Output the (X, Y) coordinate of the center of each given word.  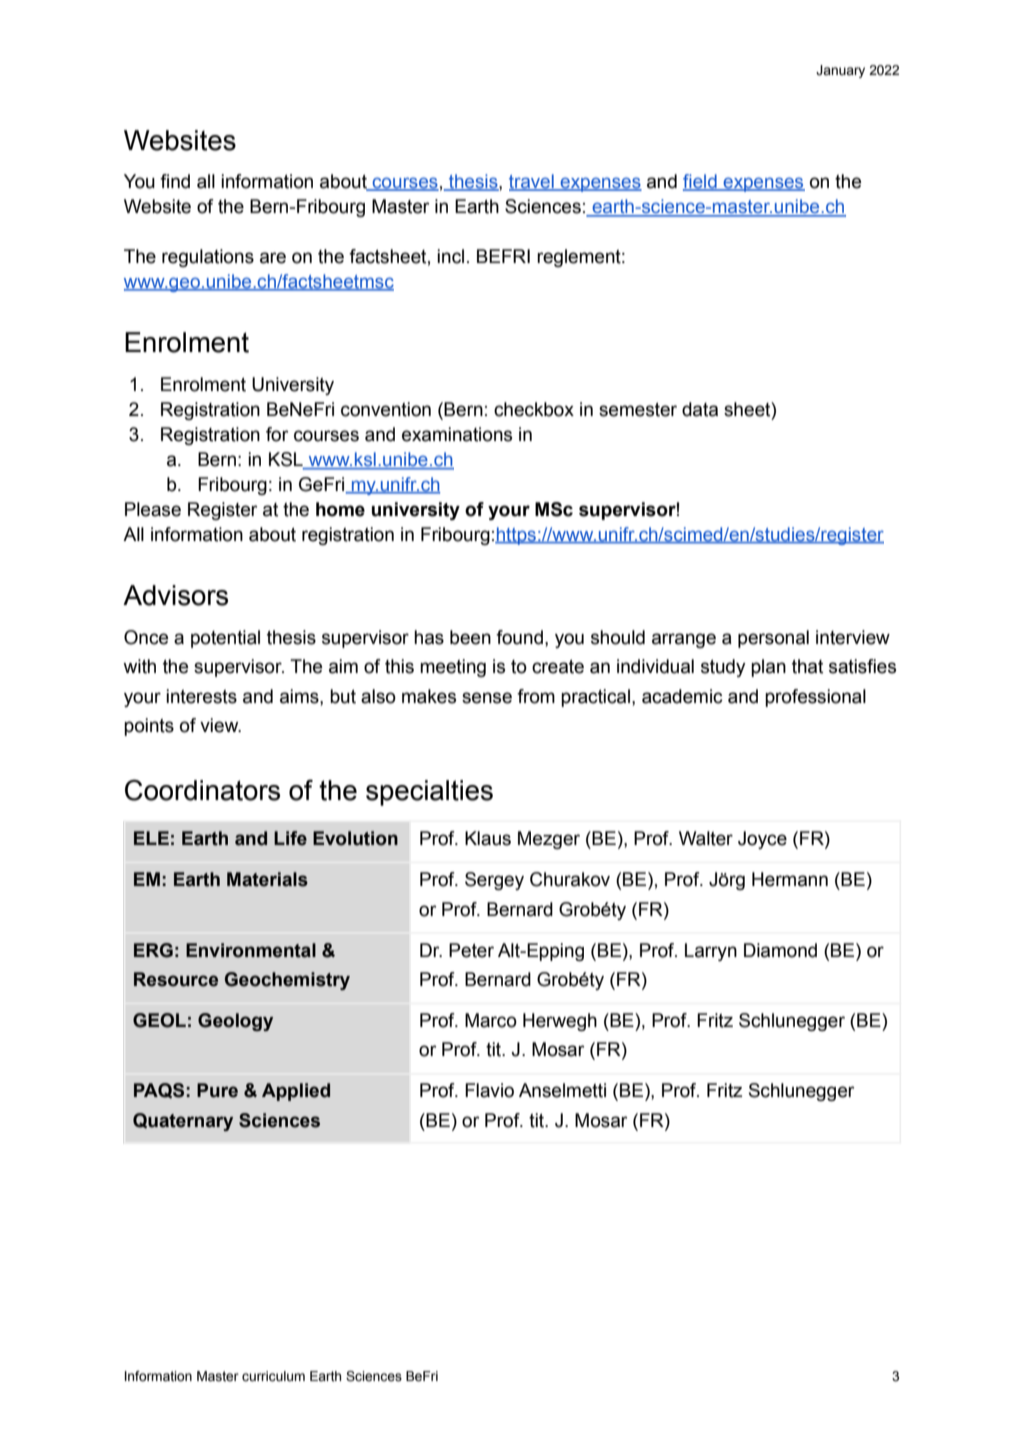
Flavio (489, 1090)
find (175, 181)
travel (532, 182)
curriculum (273, 1376)
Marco (491, 1020)
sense (487, 698)
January (840, 71)
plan (768, 668)
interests (201, 696)
